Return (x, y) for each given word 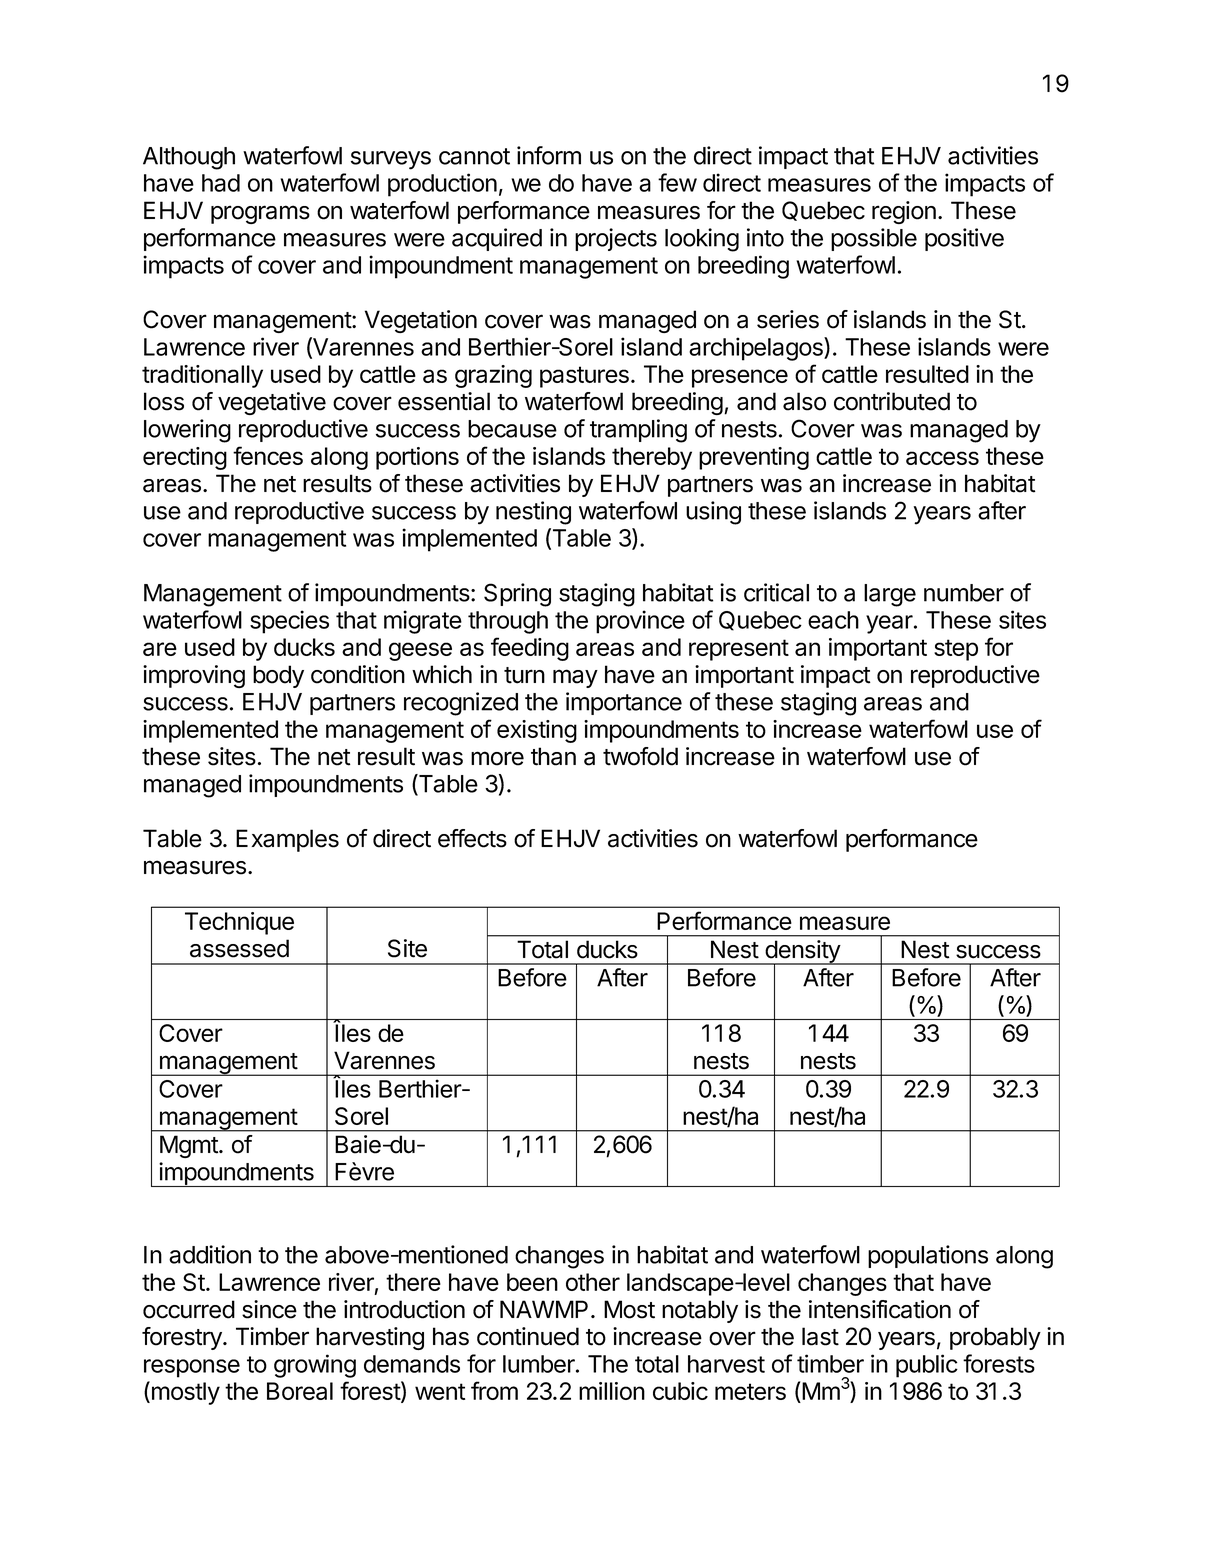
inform (549, 155)
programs (260, 214)
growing (315, 1366)
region (904, 212)
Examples (287, 840)
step (956, 650)
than (553, 756)
